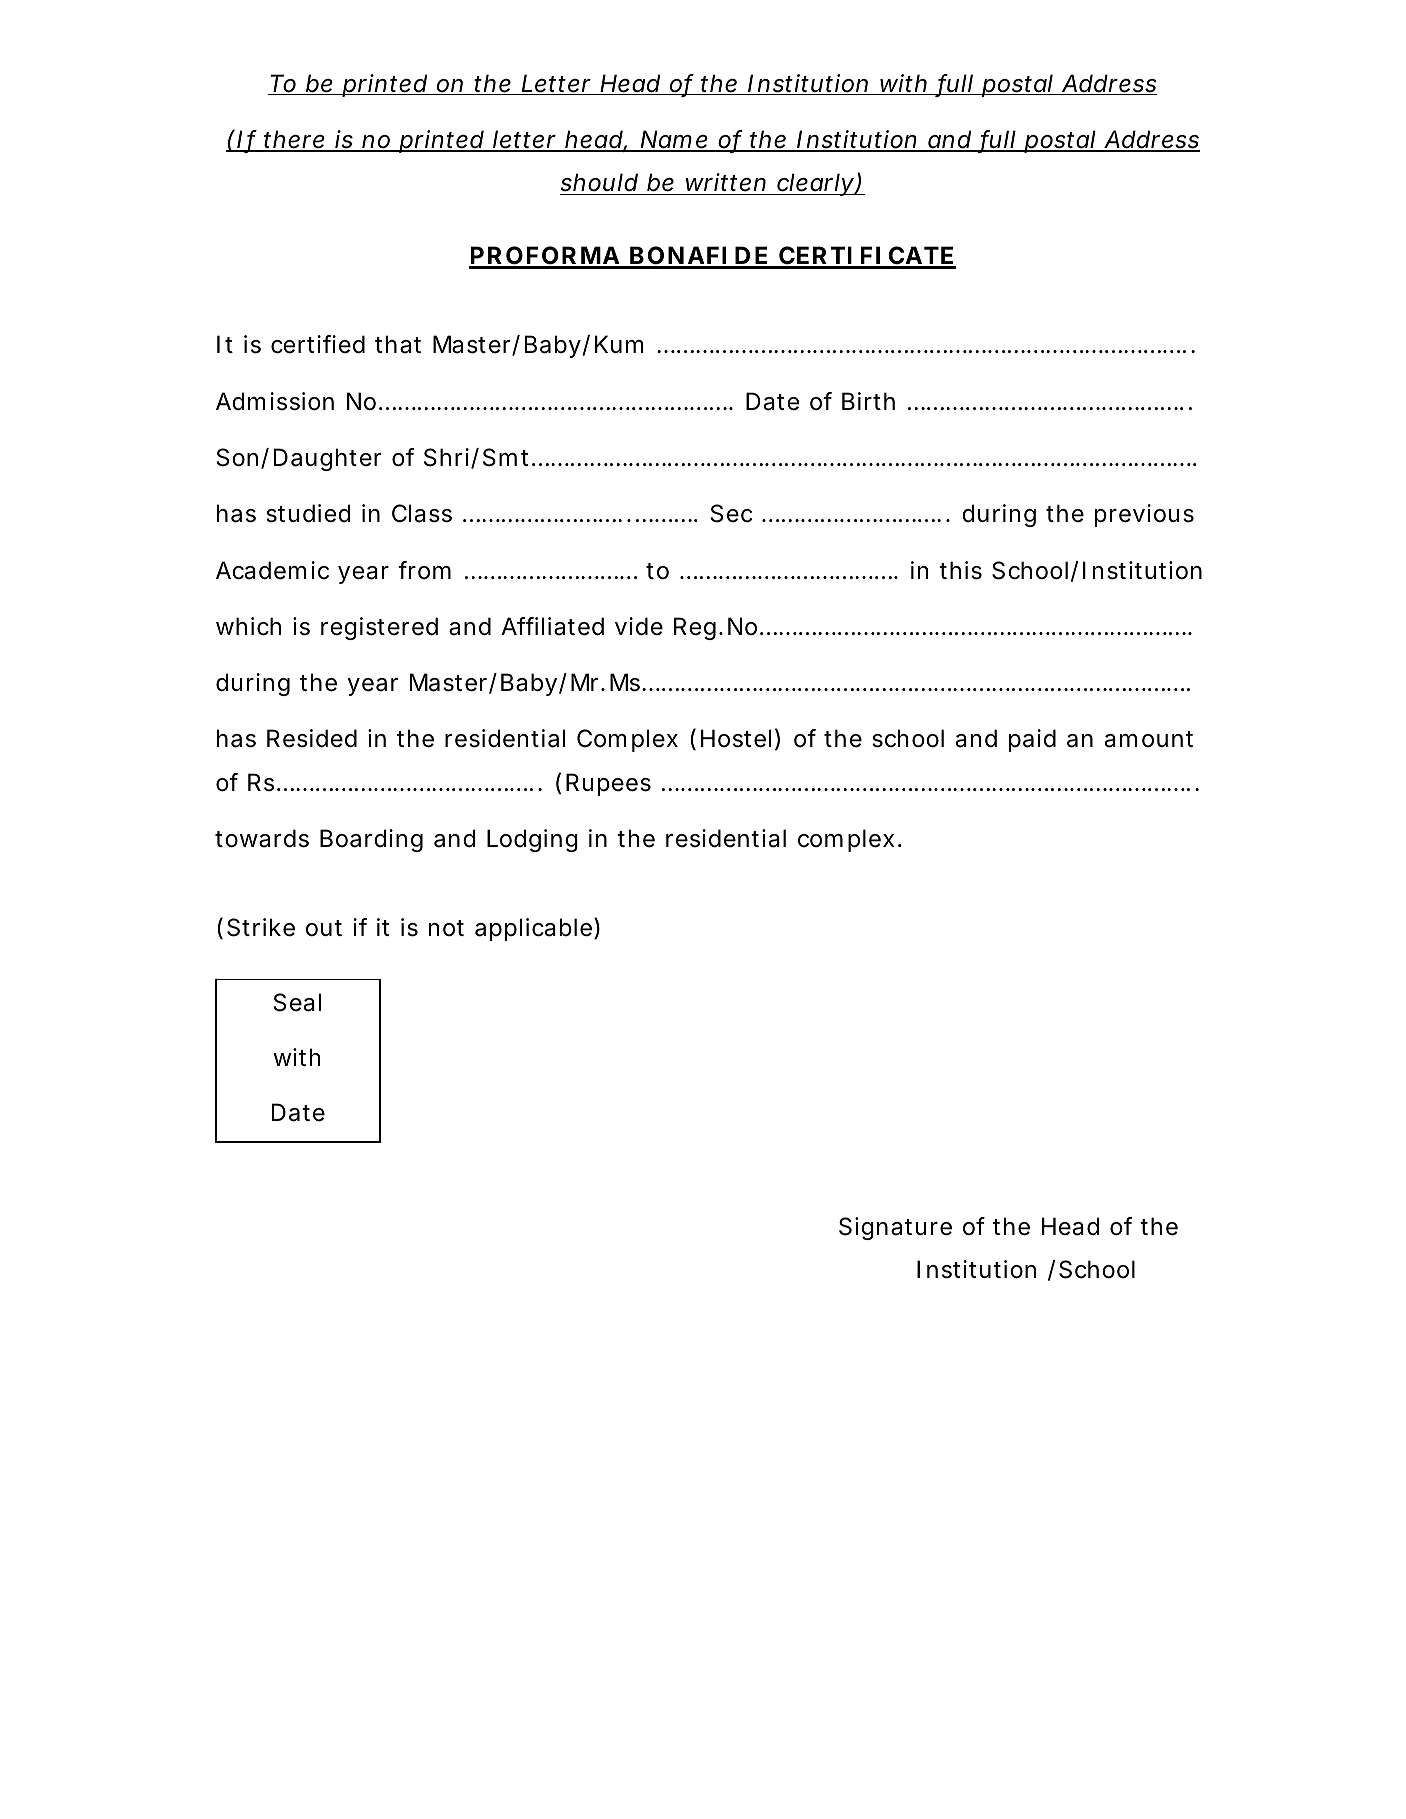 The width and height of the image is (1406, 1819). What do you see at coordinates (424, 570) in the image?
I see `from` at bounding box center [424, 570].
